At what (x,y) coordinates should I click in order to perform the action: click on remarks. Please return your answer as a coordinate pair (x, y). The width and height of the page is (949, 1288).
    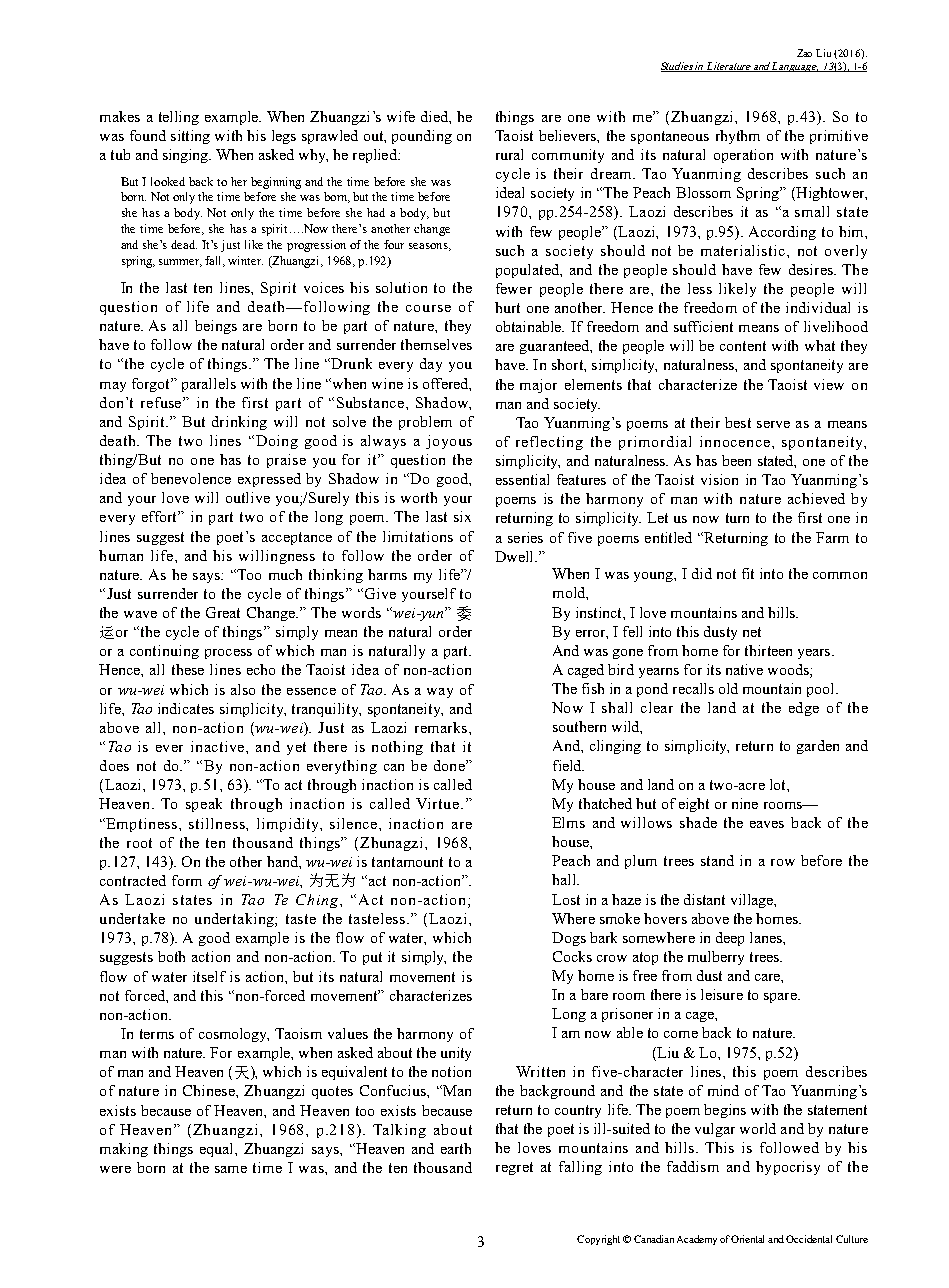
    Looking at the image, I should click on (442, 727).
